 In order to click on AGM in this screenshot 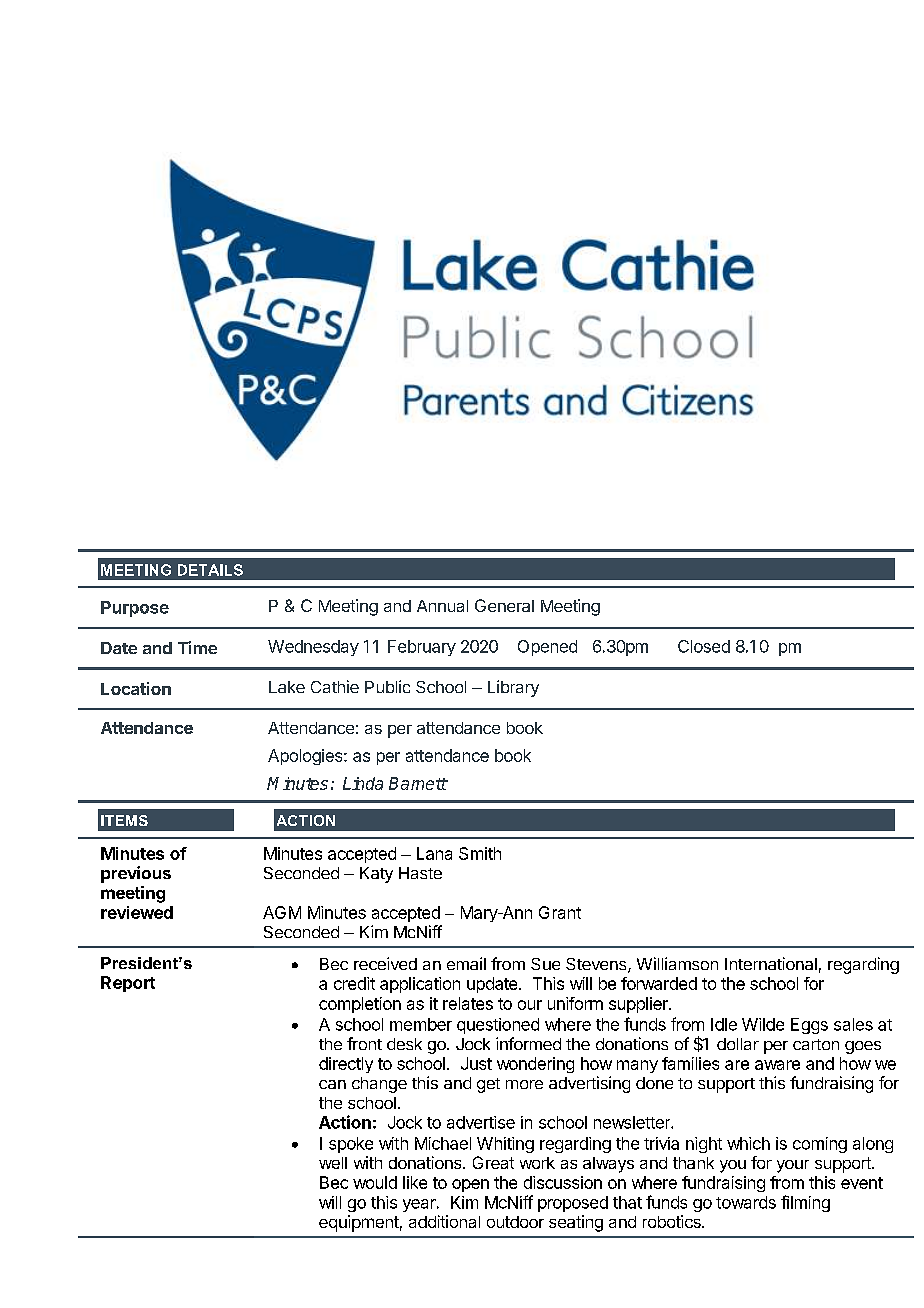, I will do `click(282, 912)`.
